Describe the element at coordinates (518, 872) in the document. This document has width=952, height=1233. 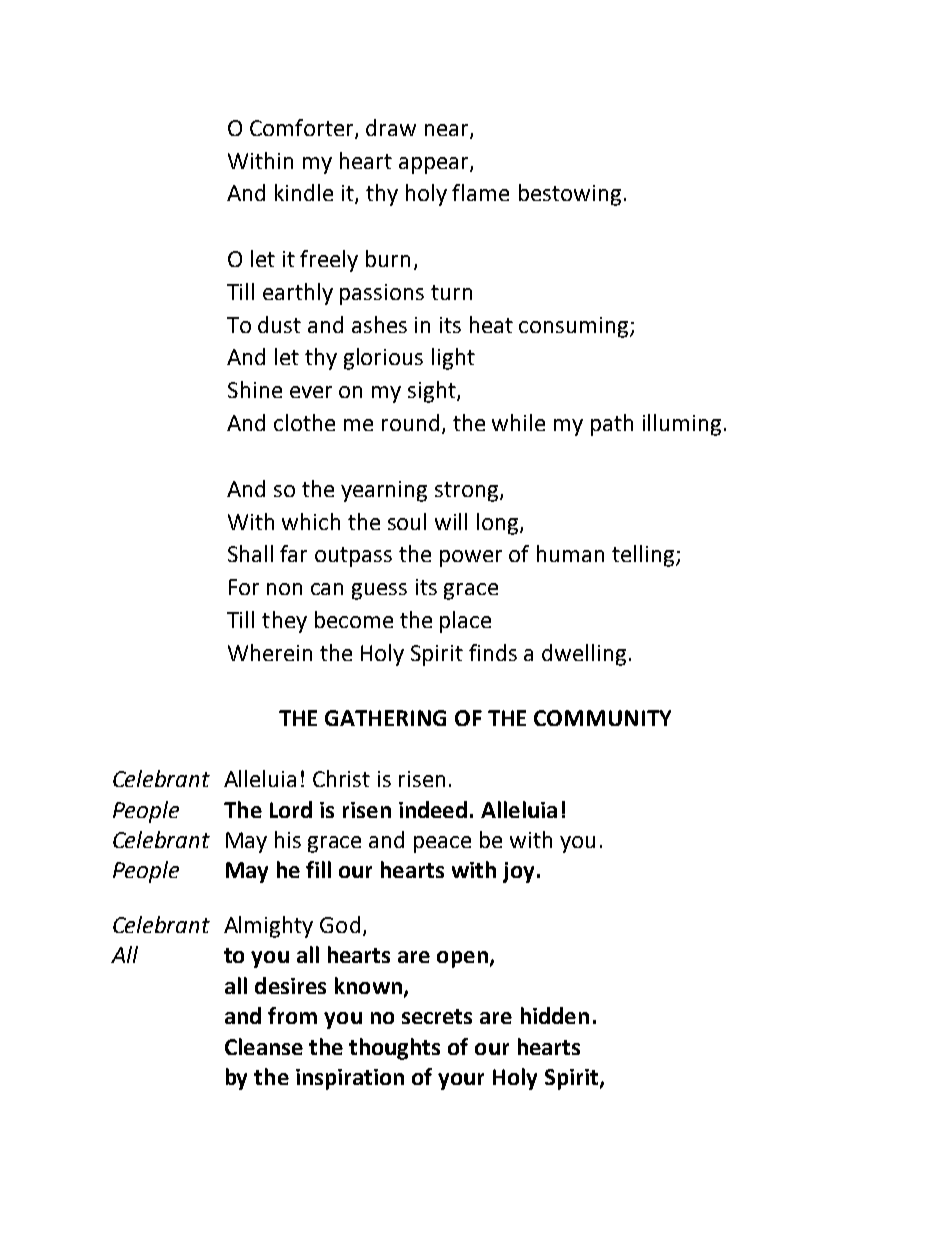
I see `joy` at that location.
